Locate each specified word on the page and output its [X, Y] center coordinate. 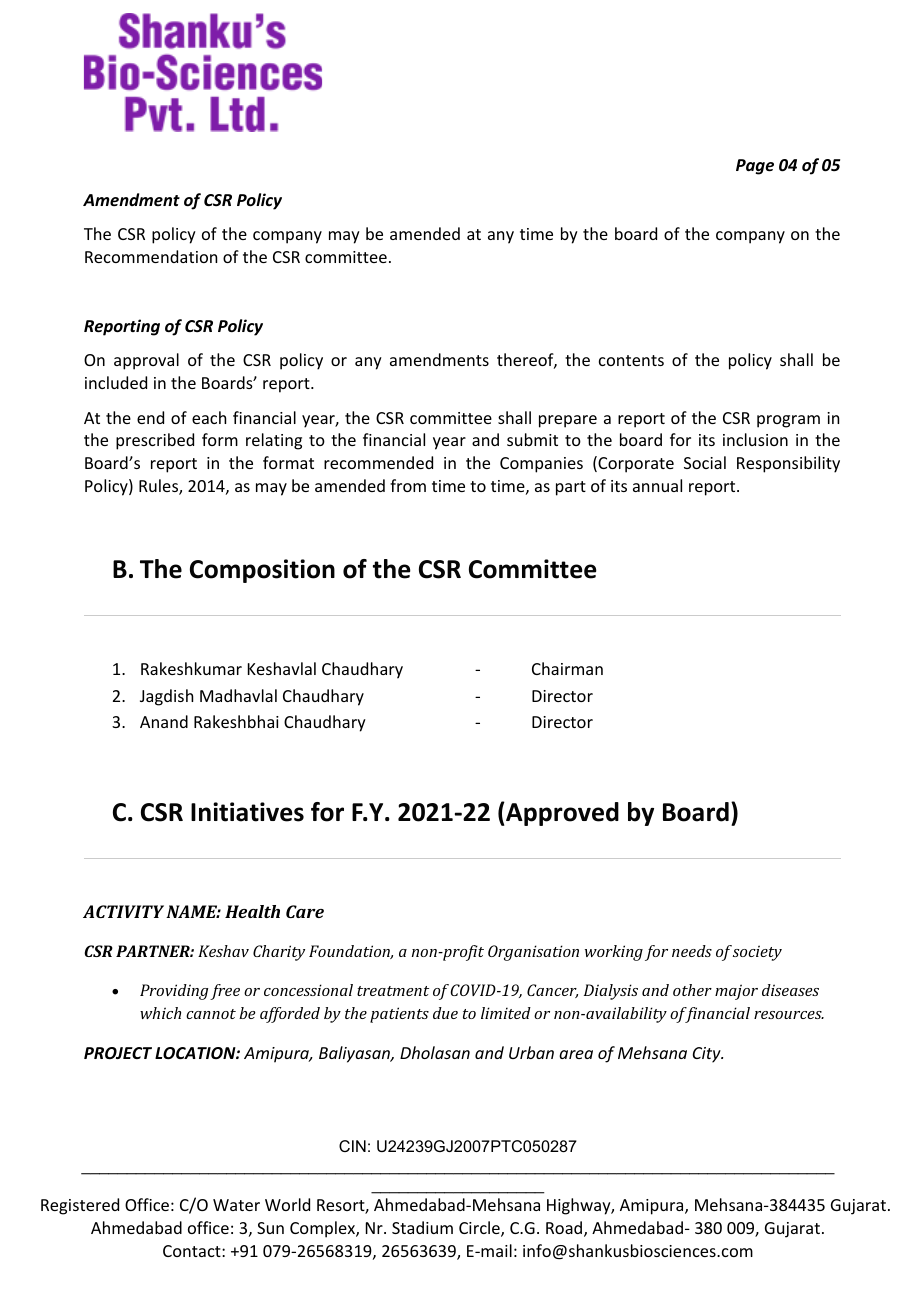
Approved [561, 814]
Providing [174, 992]
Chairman [567, 668]
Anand [164, 721]
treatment [393, 991]
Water [236, 1205]
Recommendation [151, 256]
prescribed [155, 441]
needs [692, 951]
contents [631, 360]
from [408, 485]
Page [755, 167]
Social [705, 462]
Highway [579, 1206]
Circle [480, 1229]
